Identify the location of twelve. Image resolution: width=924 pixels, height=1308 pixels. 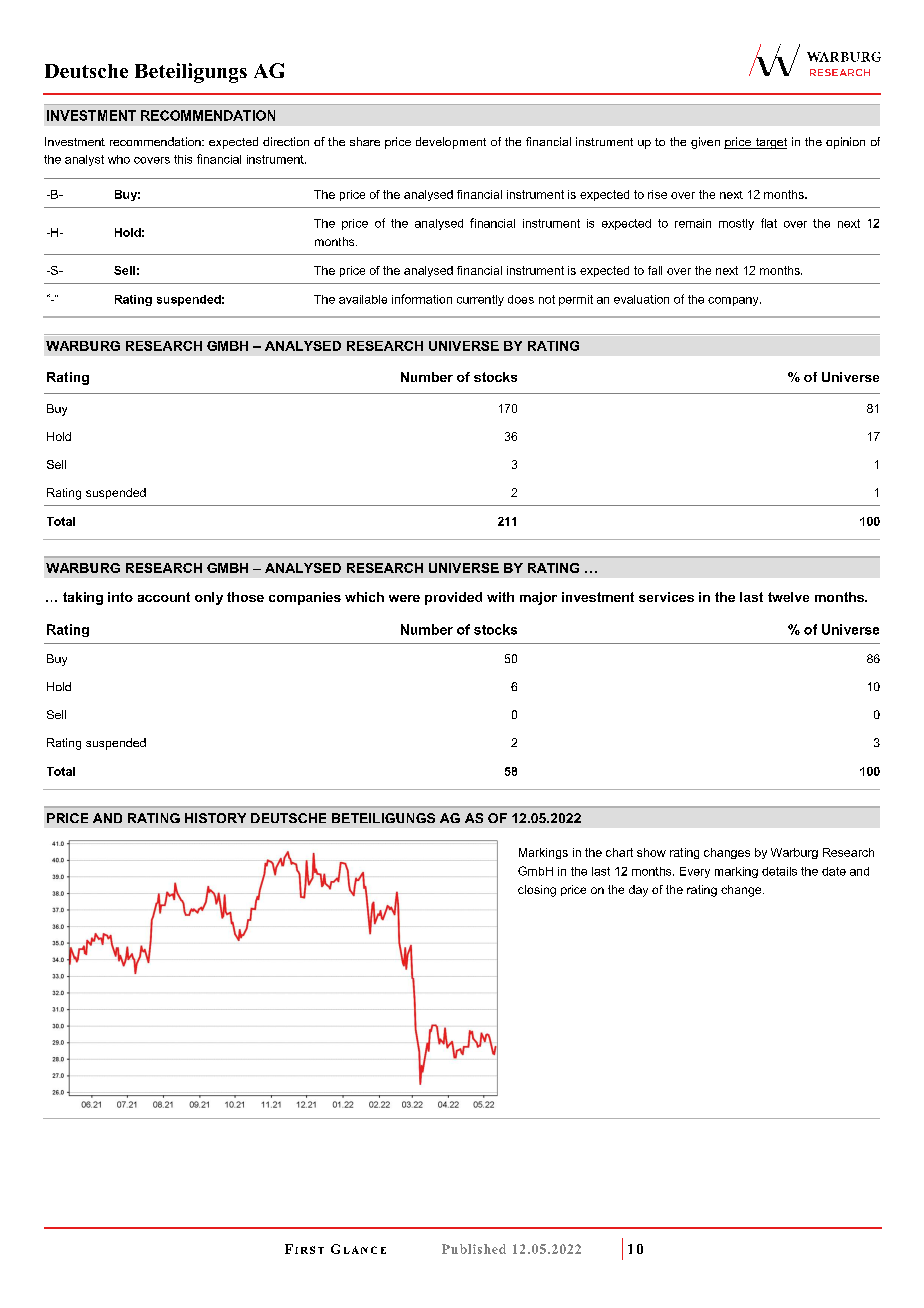
(788, 597).
